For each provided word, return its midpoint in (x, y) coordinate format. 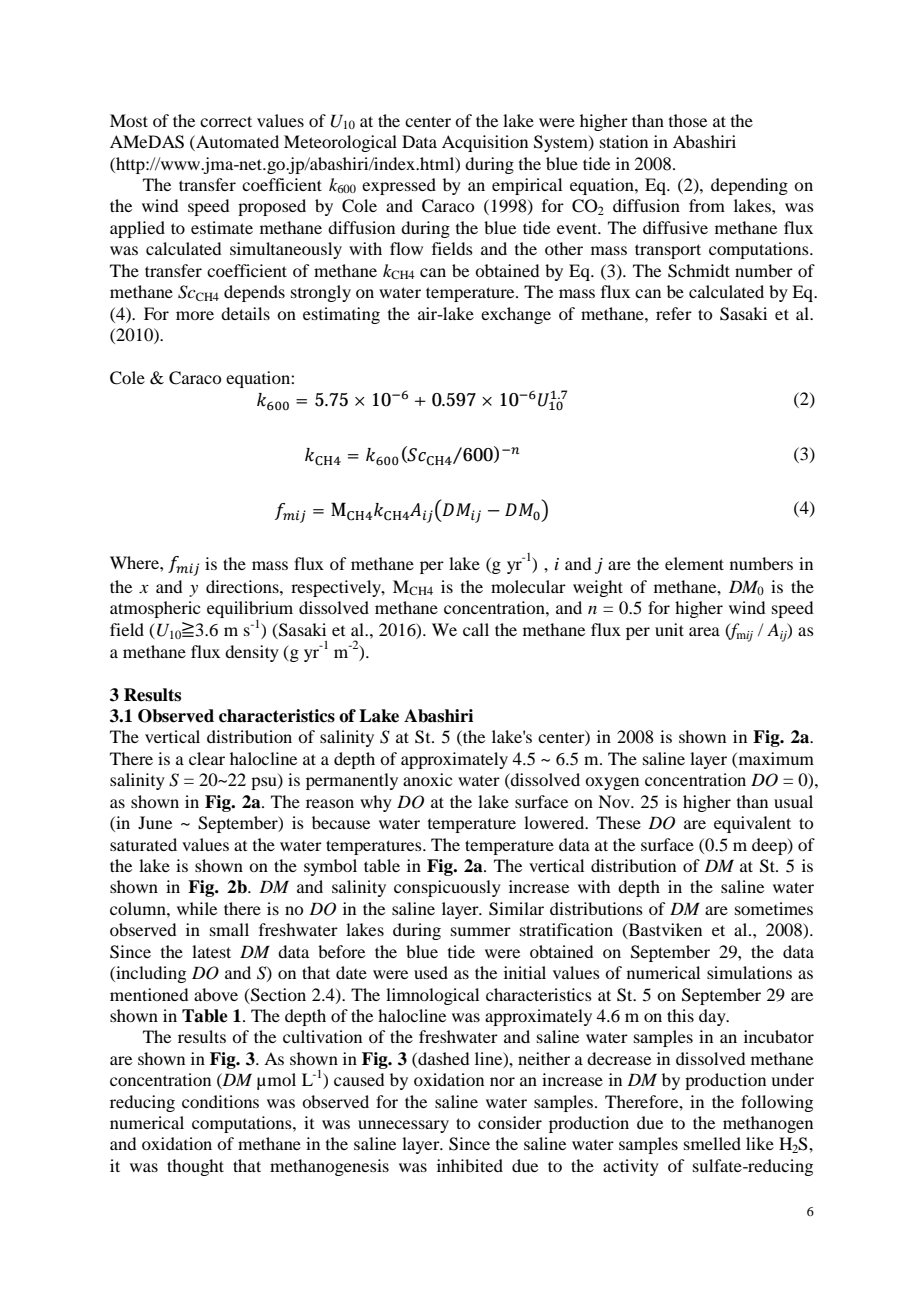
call (476, 629)
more (195, 315)
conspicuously (447, 888)
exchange (516, 315)
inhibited (470, 1165)
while (197, 908)
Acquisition (485, 143)
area (704, 631)
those (688, 120)
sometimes (774, 908)
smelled (712, 1143)
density (252, 653)
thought (195, 1167)
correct (226, 121)
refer (674, 313)
